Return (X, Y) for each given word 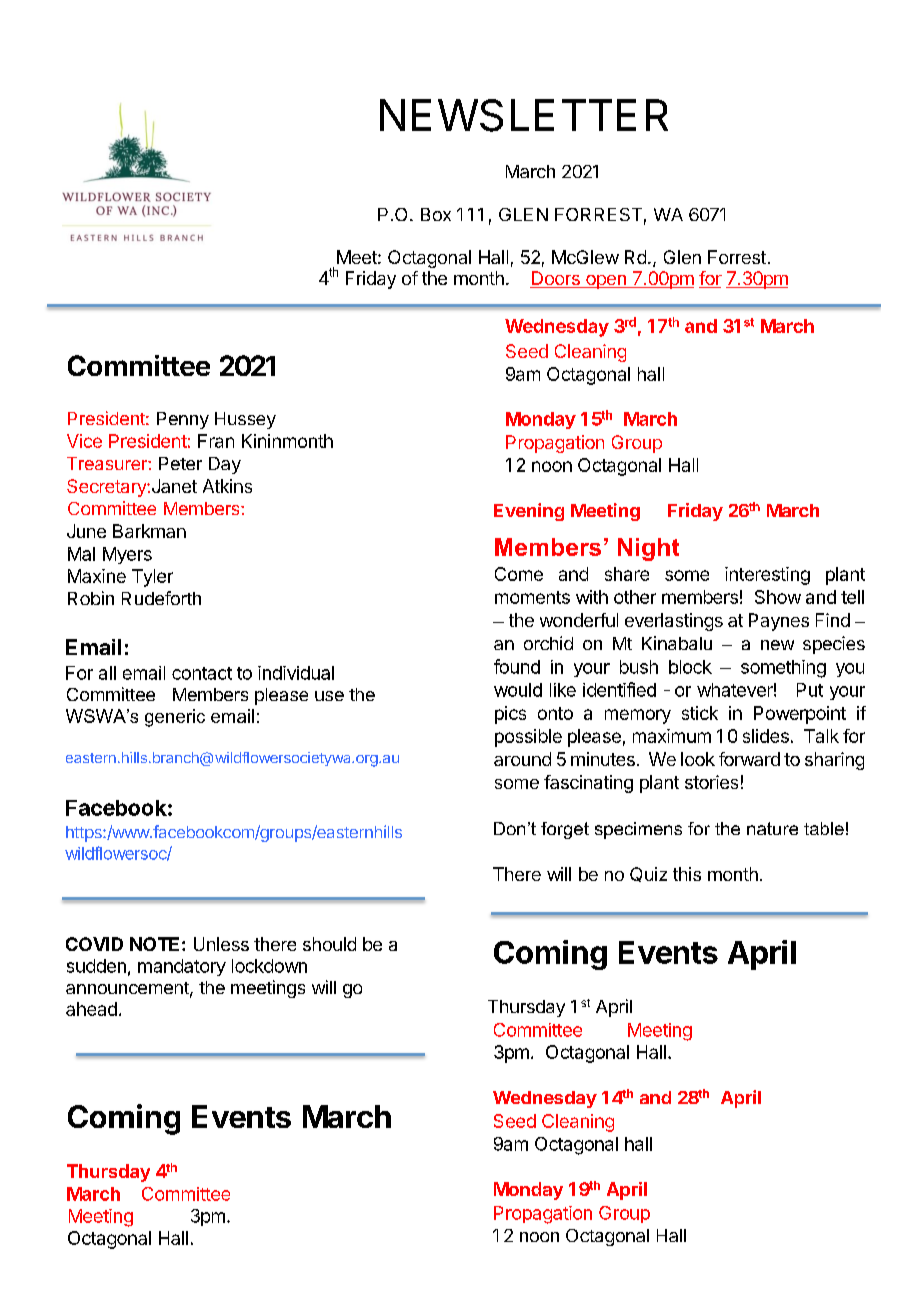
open (606, 282)
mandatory (182, 967)
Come (519, 574)
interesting (767, 576)
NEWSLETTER (524, 115)
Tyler (152, 578)
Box (436, 214)
